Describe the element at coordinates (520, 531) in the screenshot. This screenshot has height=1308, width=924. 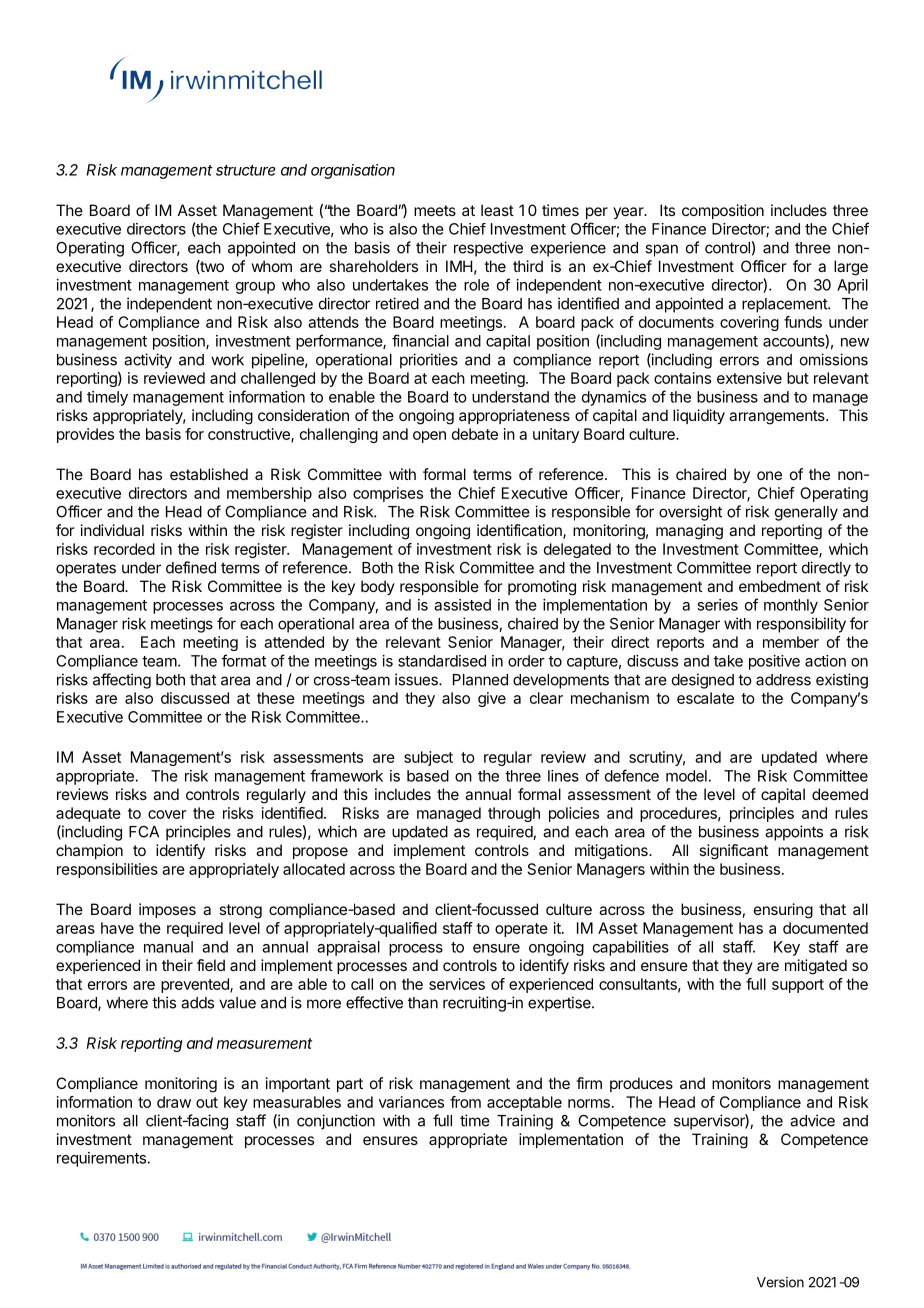
I see `identification` at that location.
